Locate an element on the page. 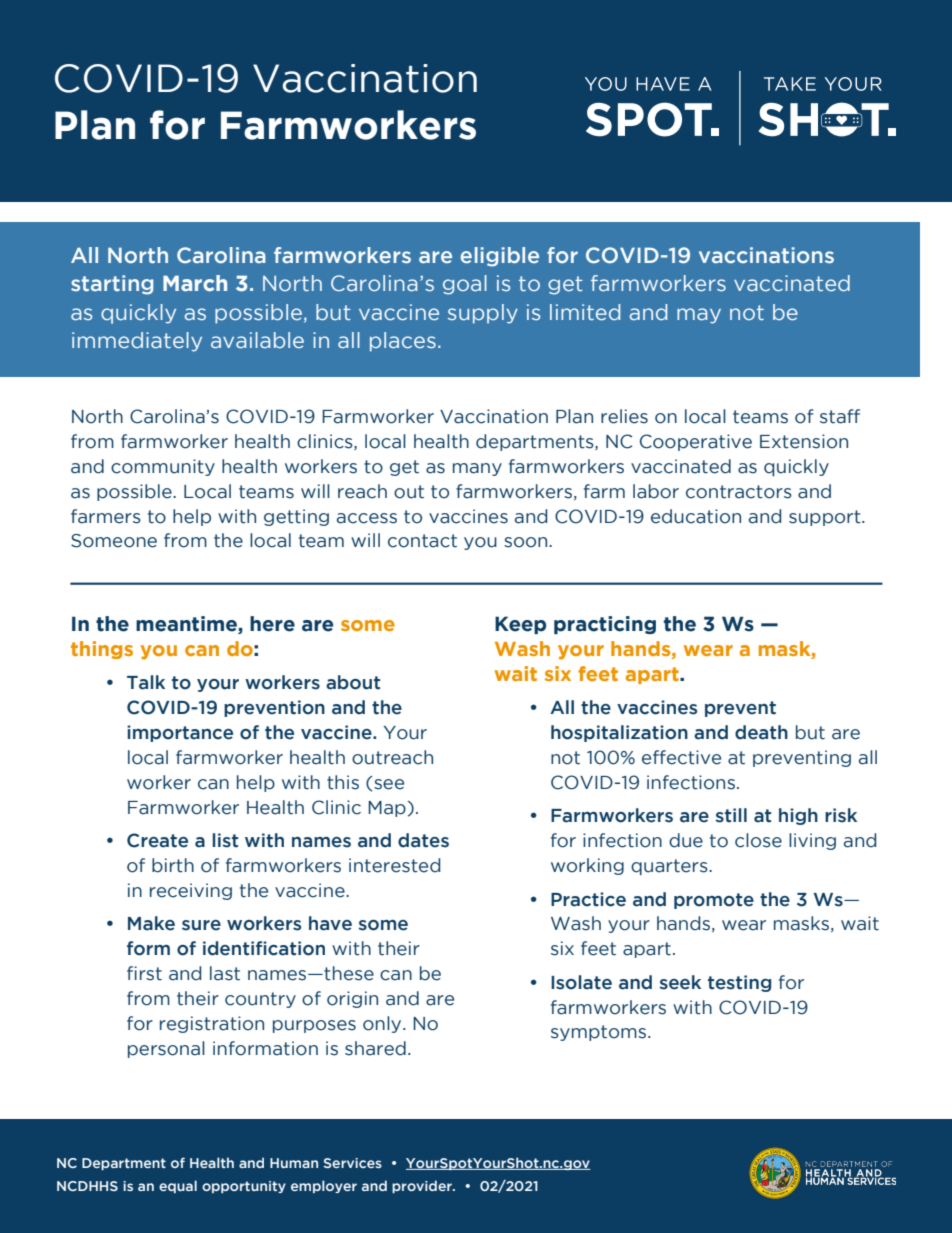 The width and height of the page is (952, 1233). death is located at coordinates (761, 732).
